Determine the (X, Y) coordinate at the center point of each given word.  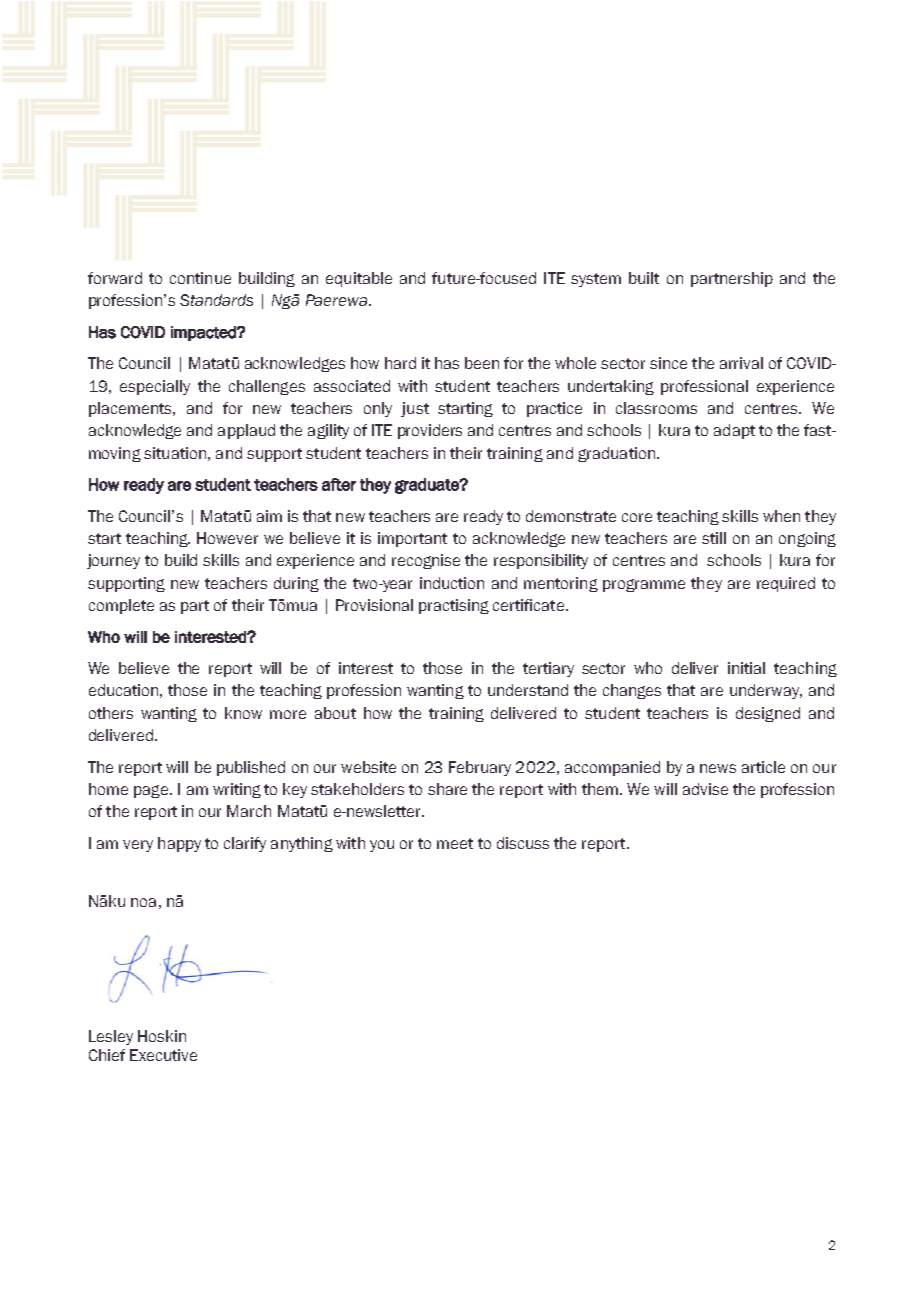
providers (430, 431)
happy (179, 844)
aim (269, 516)
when (781, 516)
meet (455, 843)
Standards (216, 300)
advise (705, 789)
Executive (163, 1055)
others (111, 713)
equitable (359, 279)
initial (746, 668)
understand (528, 690)
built (644, 278)
